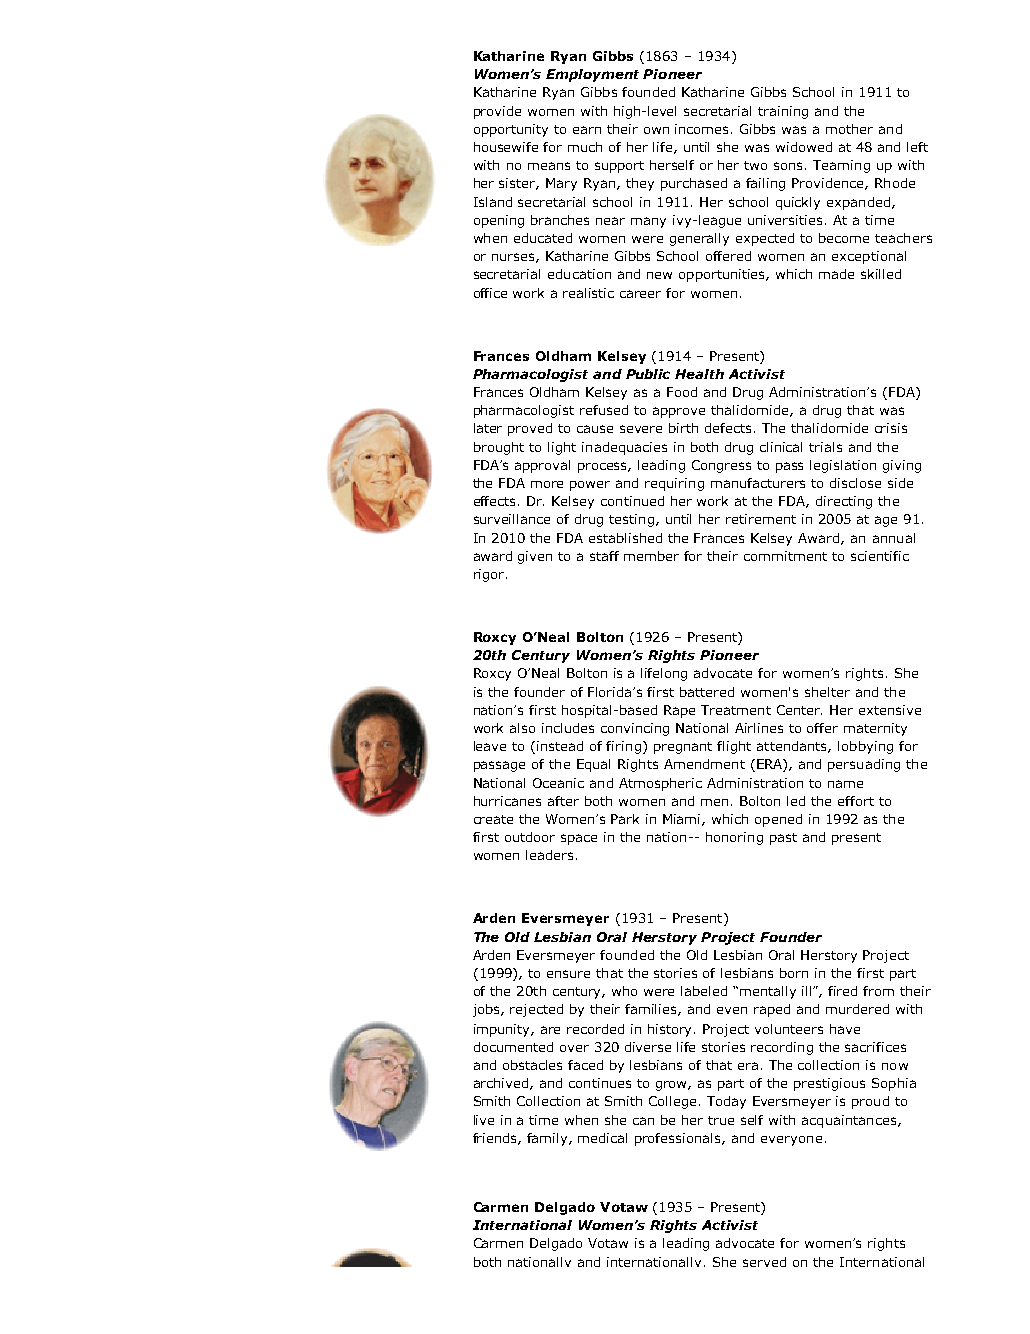 The width and height of the image is (1030, 1334). What do you see at coordinates (549, 855) in the image?
I see `leaders` at bounding box center [549, 855].
